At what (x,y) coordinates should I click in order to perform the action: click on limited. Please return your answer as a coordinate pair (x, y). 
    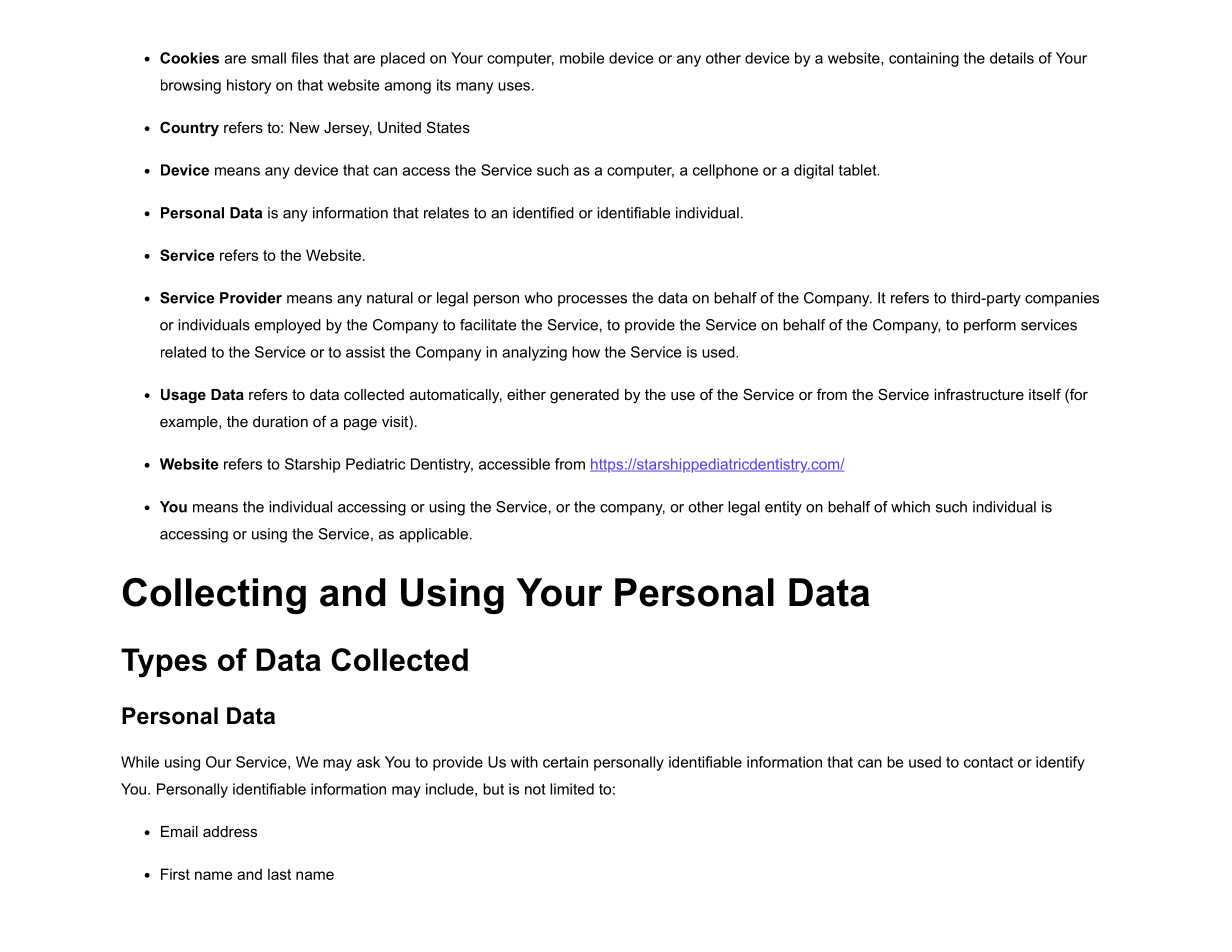
    Looking at the image, I should click on (572, 789).
